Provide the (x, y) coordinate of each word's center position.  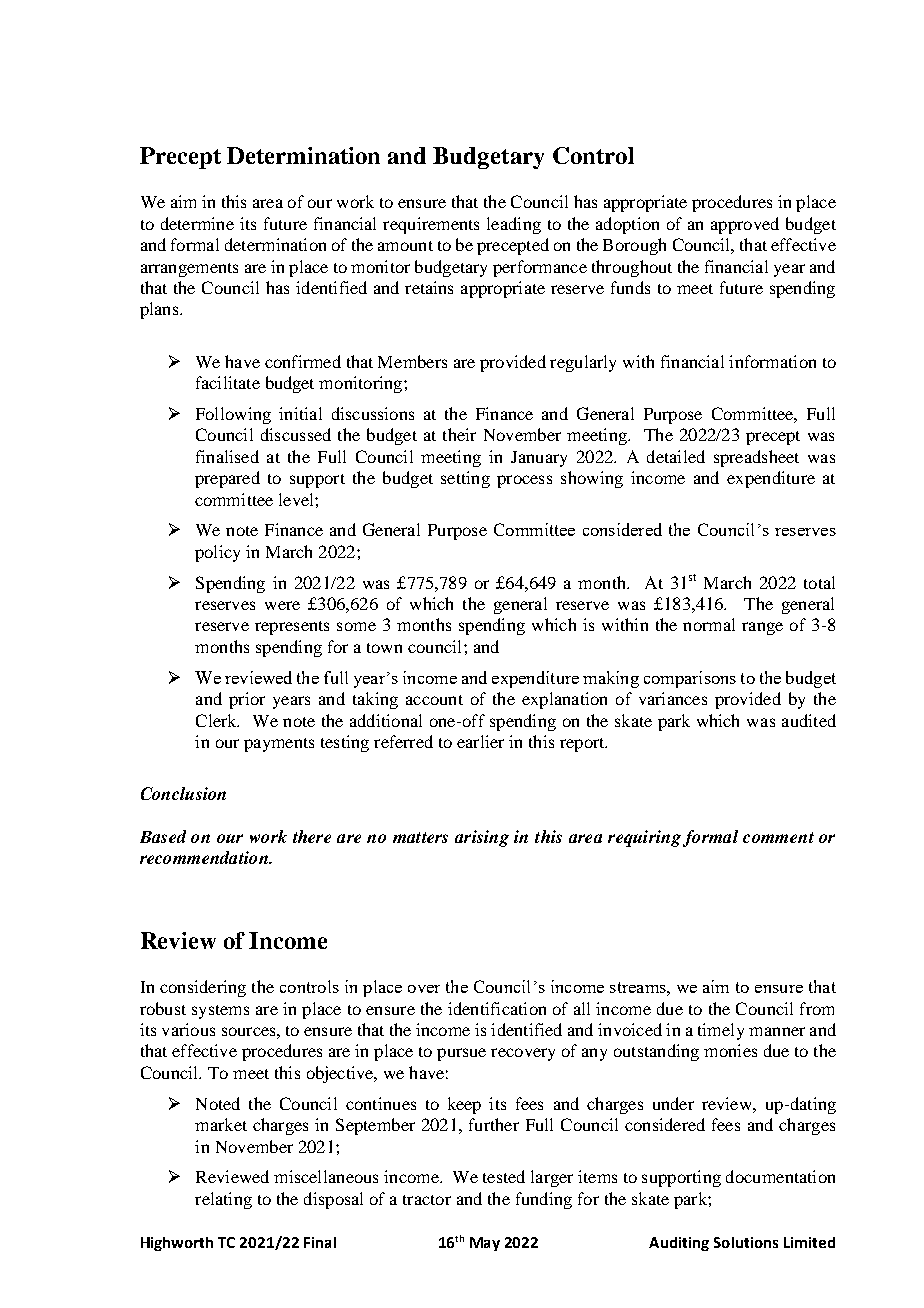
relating (223, 1200)
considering (203, 988)
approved (745, 225)
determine (197, 223)
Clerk (217, 720)
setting (465, 479)
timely (721, 1031)
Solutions (746, 1242)
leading (514, 225)
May (485, 1244)
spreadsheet (756, 458)
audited (809, 720)
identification (497, 1008)
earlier (480, 741)
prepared (227, 479)
